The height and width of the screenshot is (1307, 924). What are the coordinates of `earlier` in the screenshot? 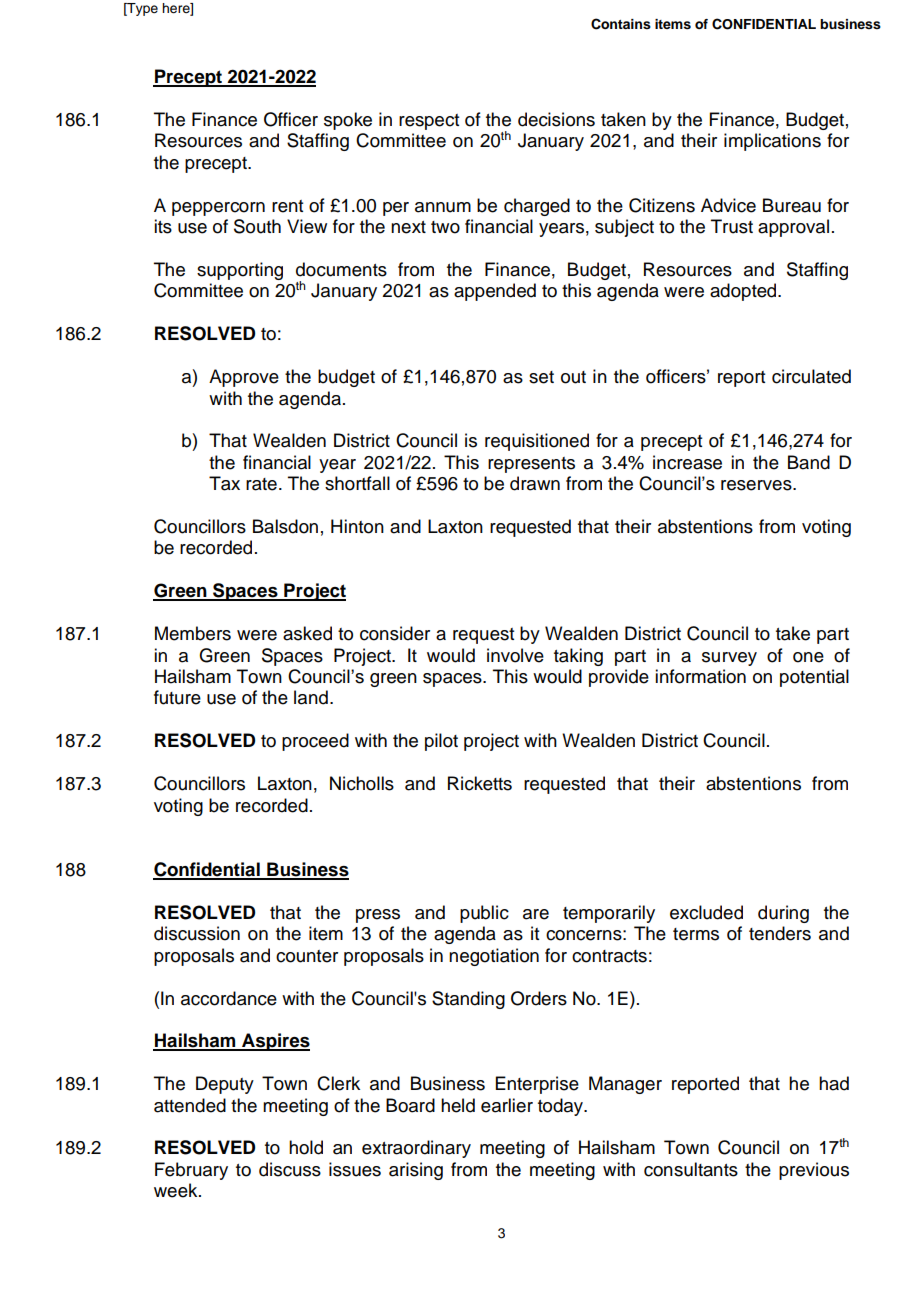 It's located at (507, 1105).
